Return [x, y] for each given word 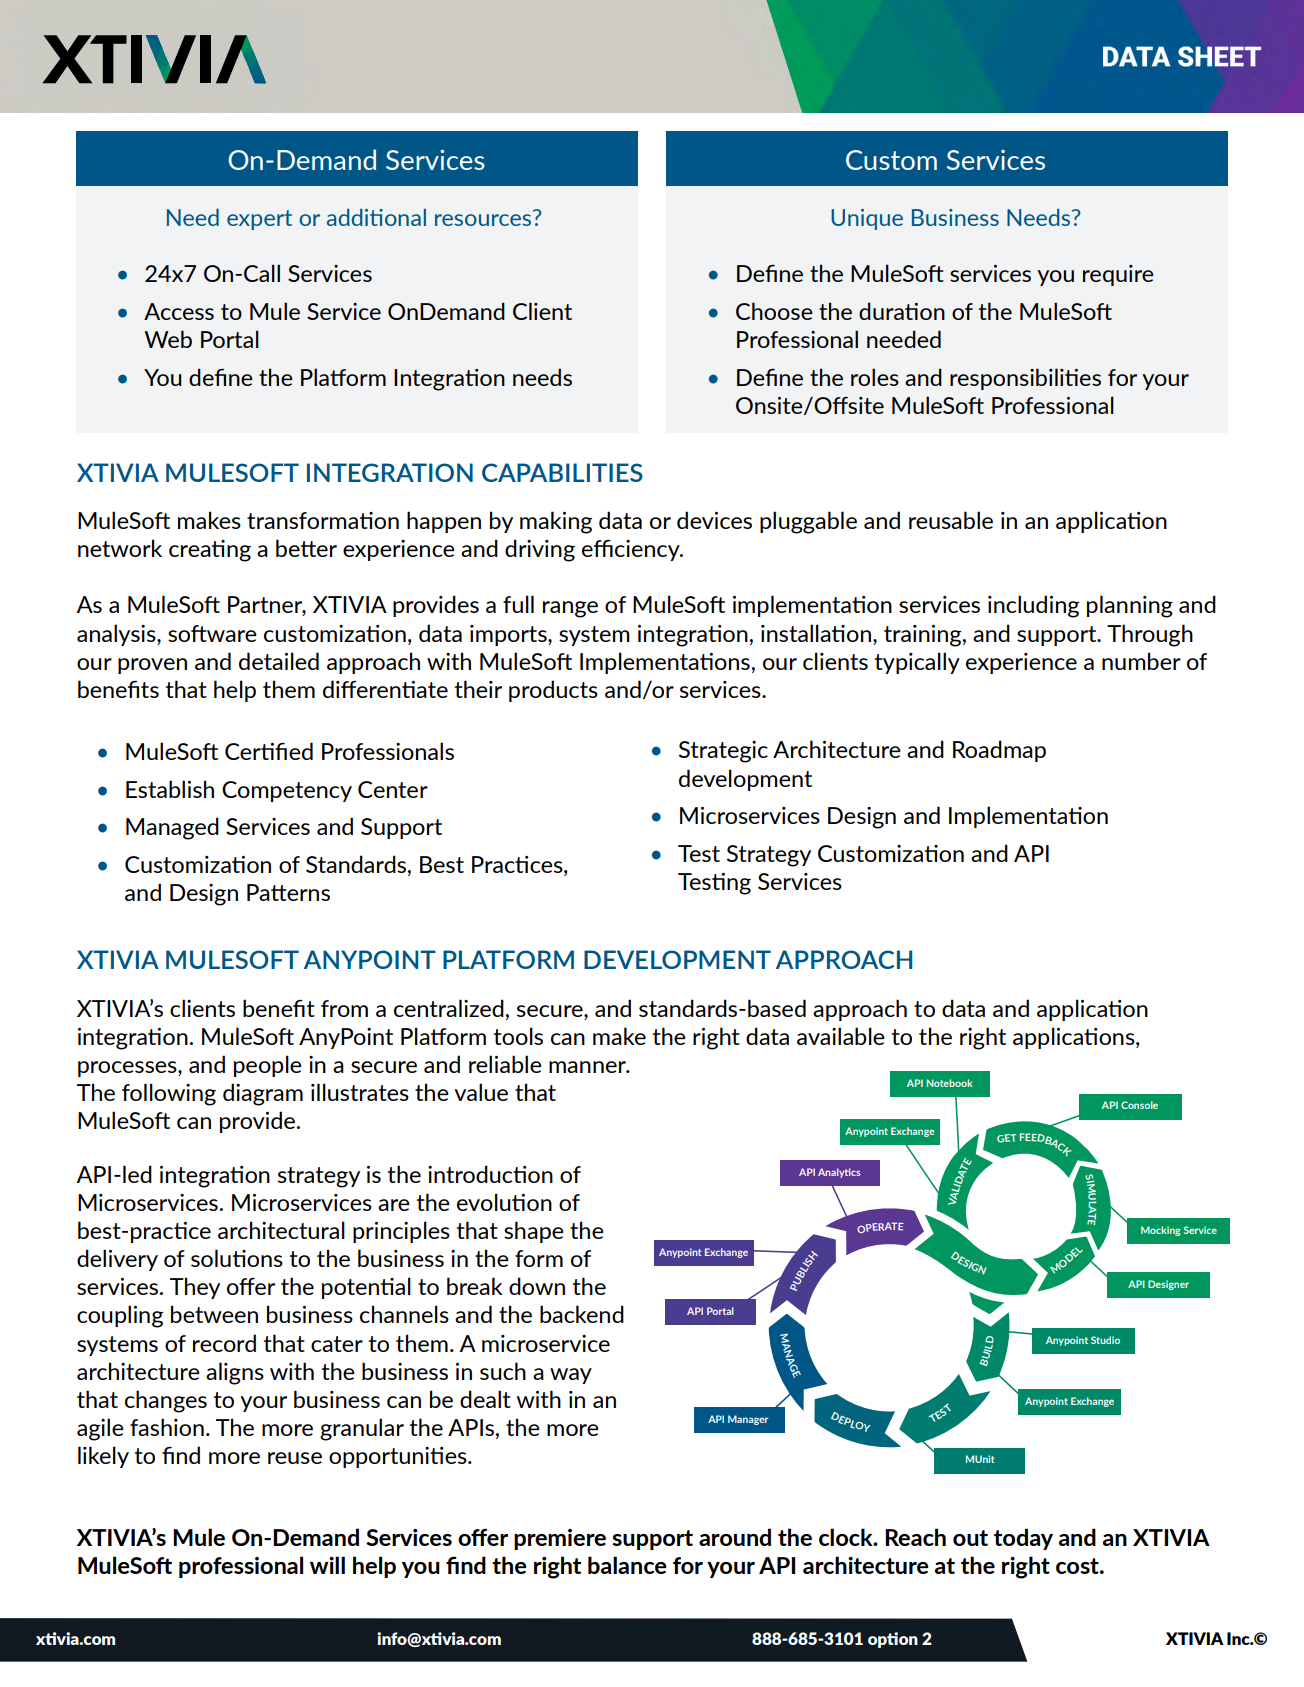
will [327, 1565]
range [570, 609]
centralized [449, 1008]
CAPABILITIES [562, 472]
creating [210, 551]
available [841, 1036]
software [212, 633]
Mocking [1161, 1231]
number [1141, 661]
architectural [281, 1230]
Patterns [288, 892]
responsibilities [1025, 379]
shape [534, 1232]
